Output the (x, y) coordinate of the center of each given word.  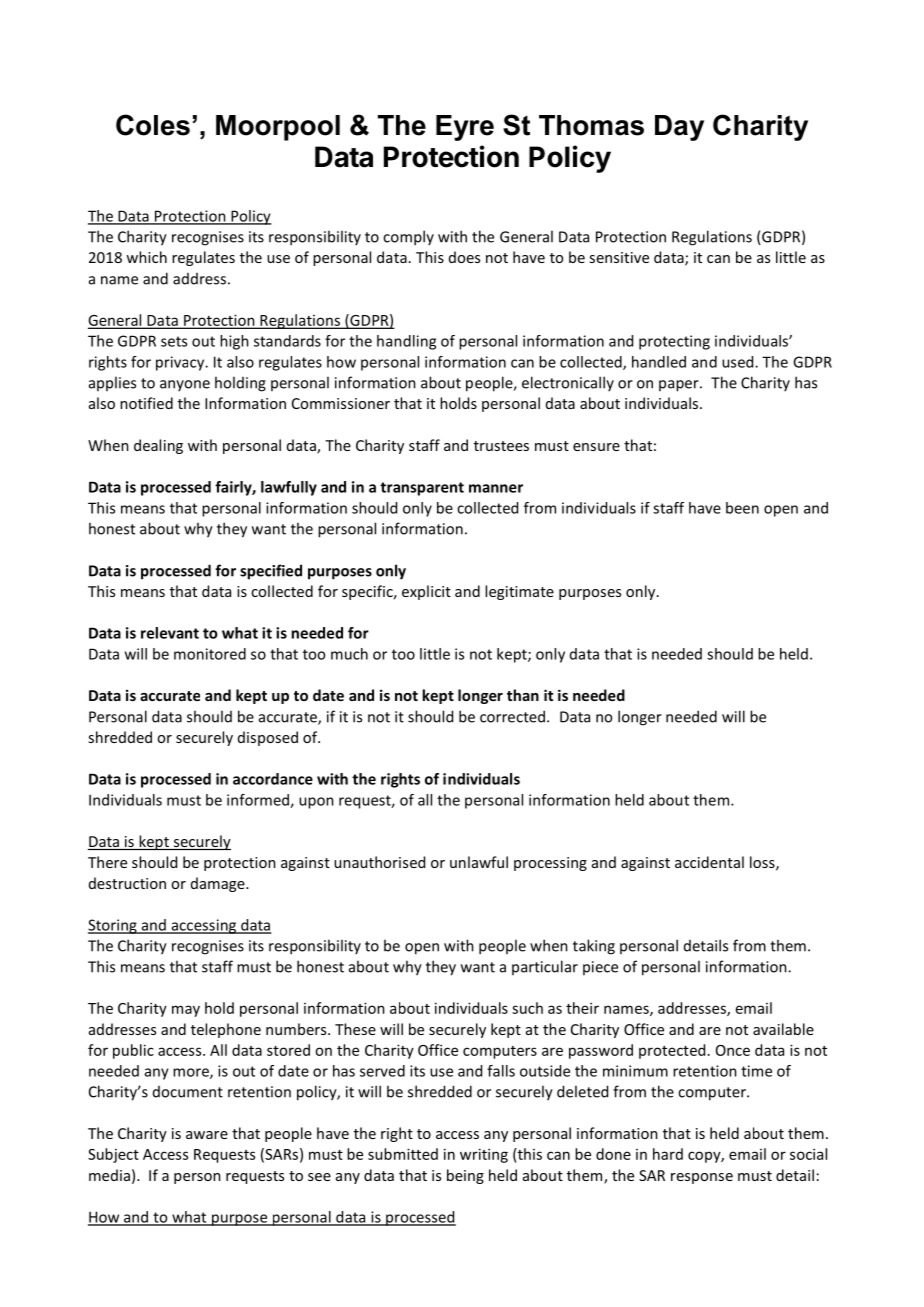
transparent (422, 489)
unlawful (479, 862)
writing (484, 1155)
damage (219, 884)
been (742, 508)
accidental (709, 862)
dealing (158, 446)
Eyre (465, 128)
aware (207, 1135)
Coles (153, 125)
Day (679, 128)
